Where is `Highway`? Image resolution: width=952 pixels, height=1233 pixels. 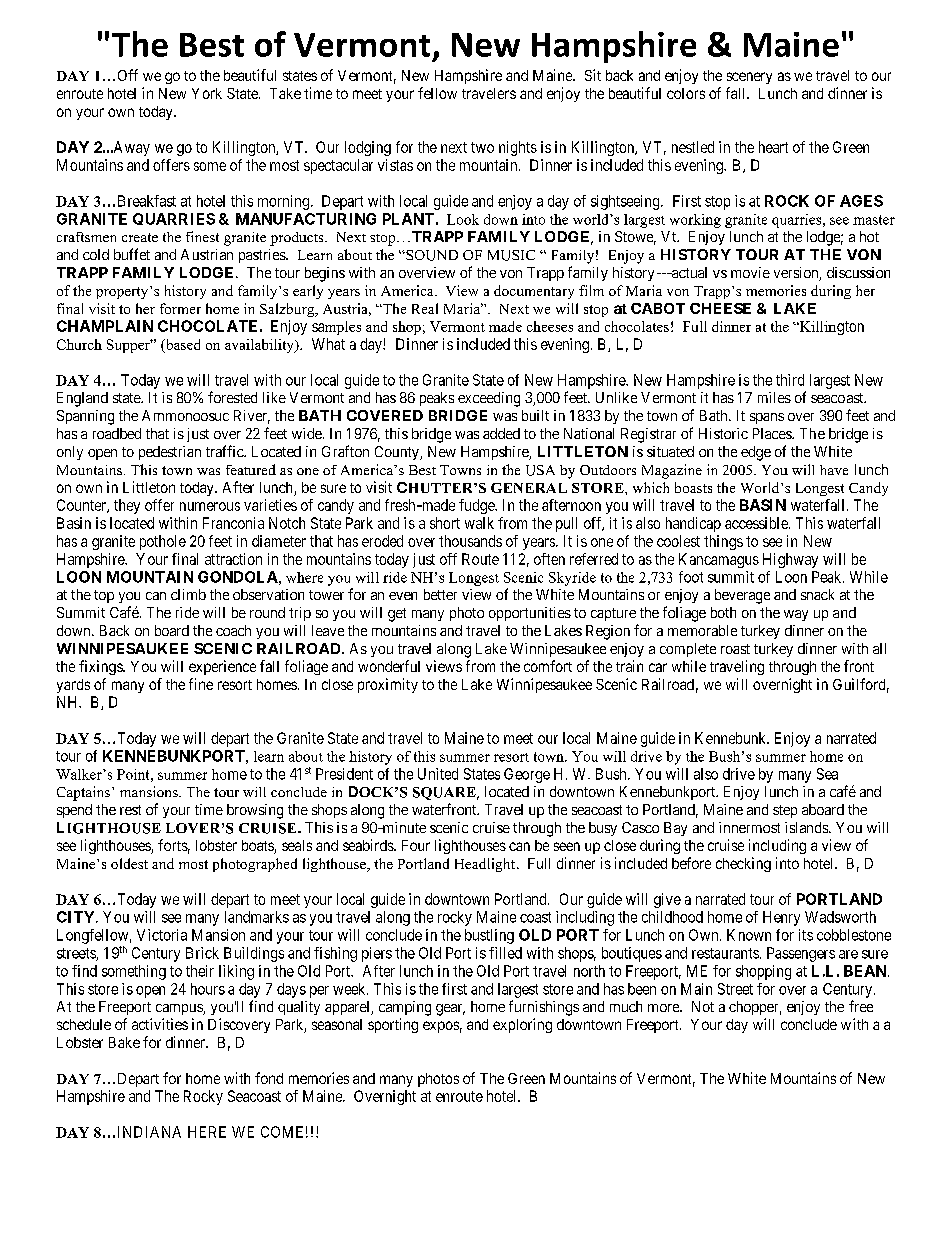
Highway is located at coordinates (790, 560).
